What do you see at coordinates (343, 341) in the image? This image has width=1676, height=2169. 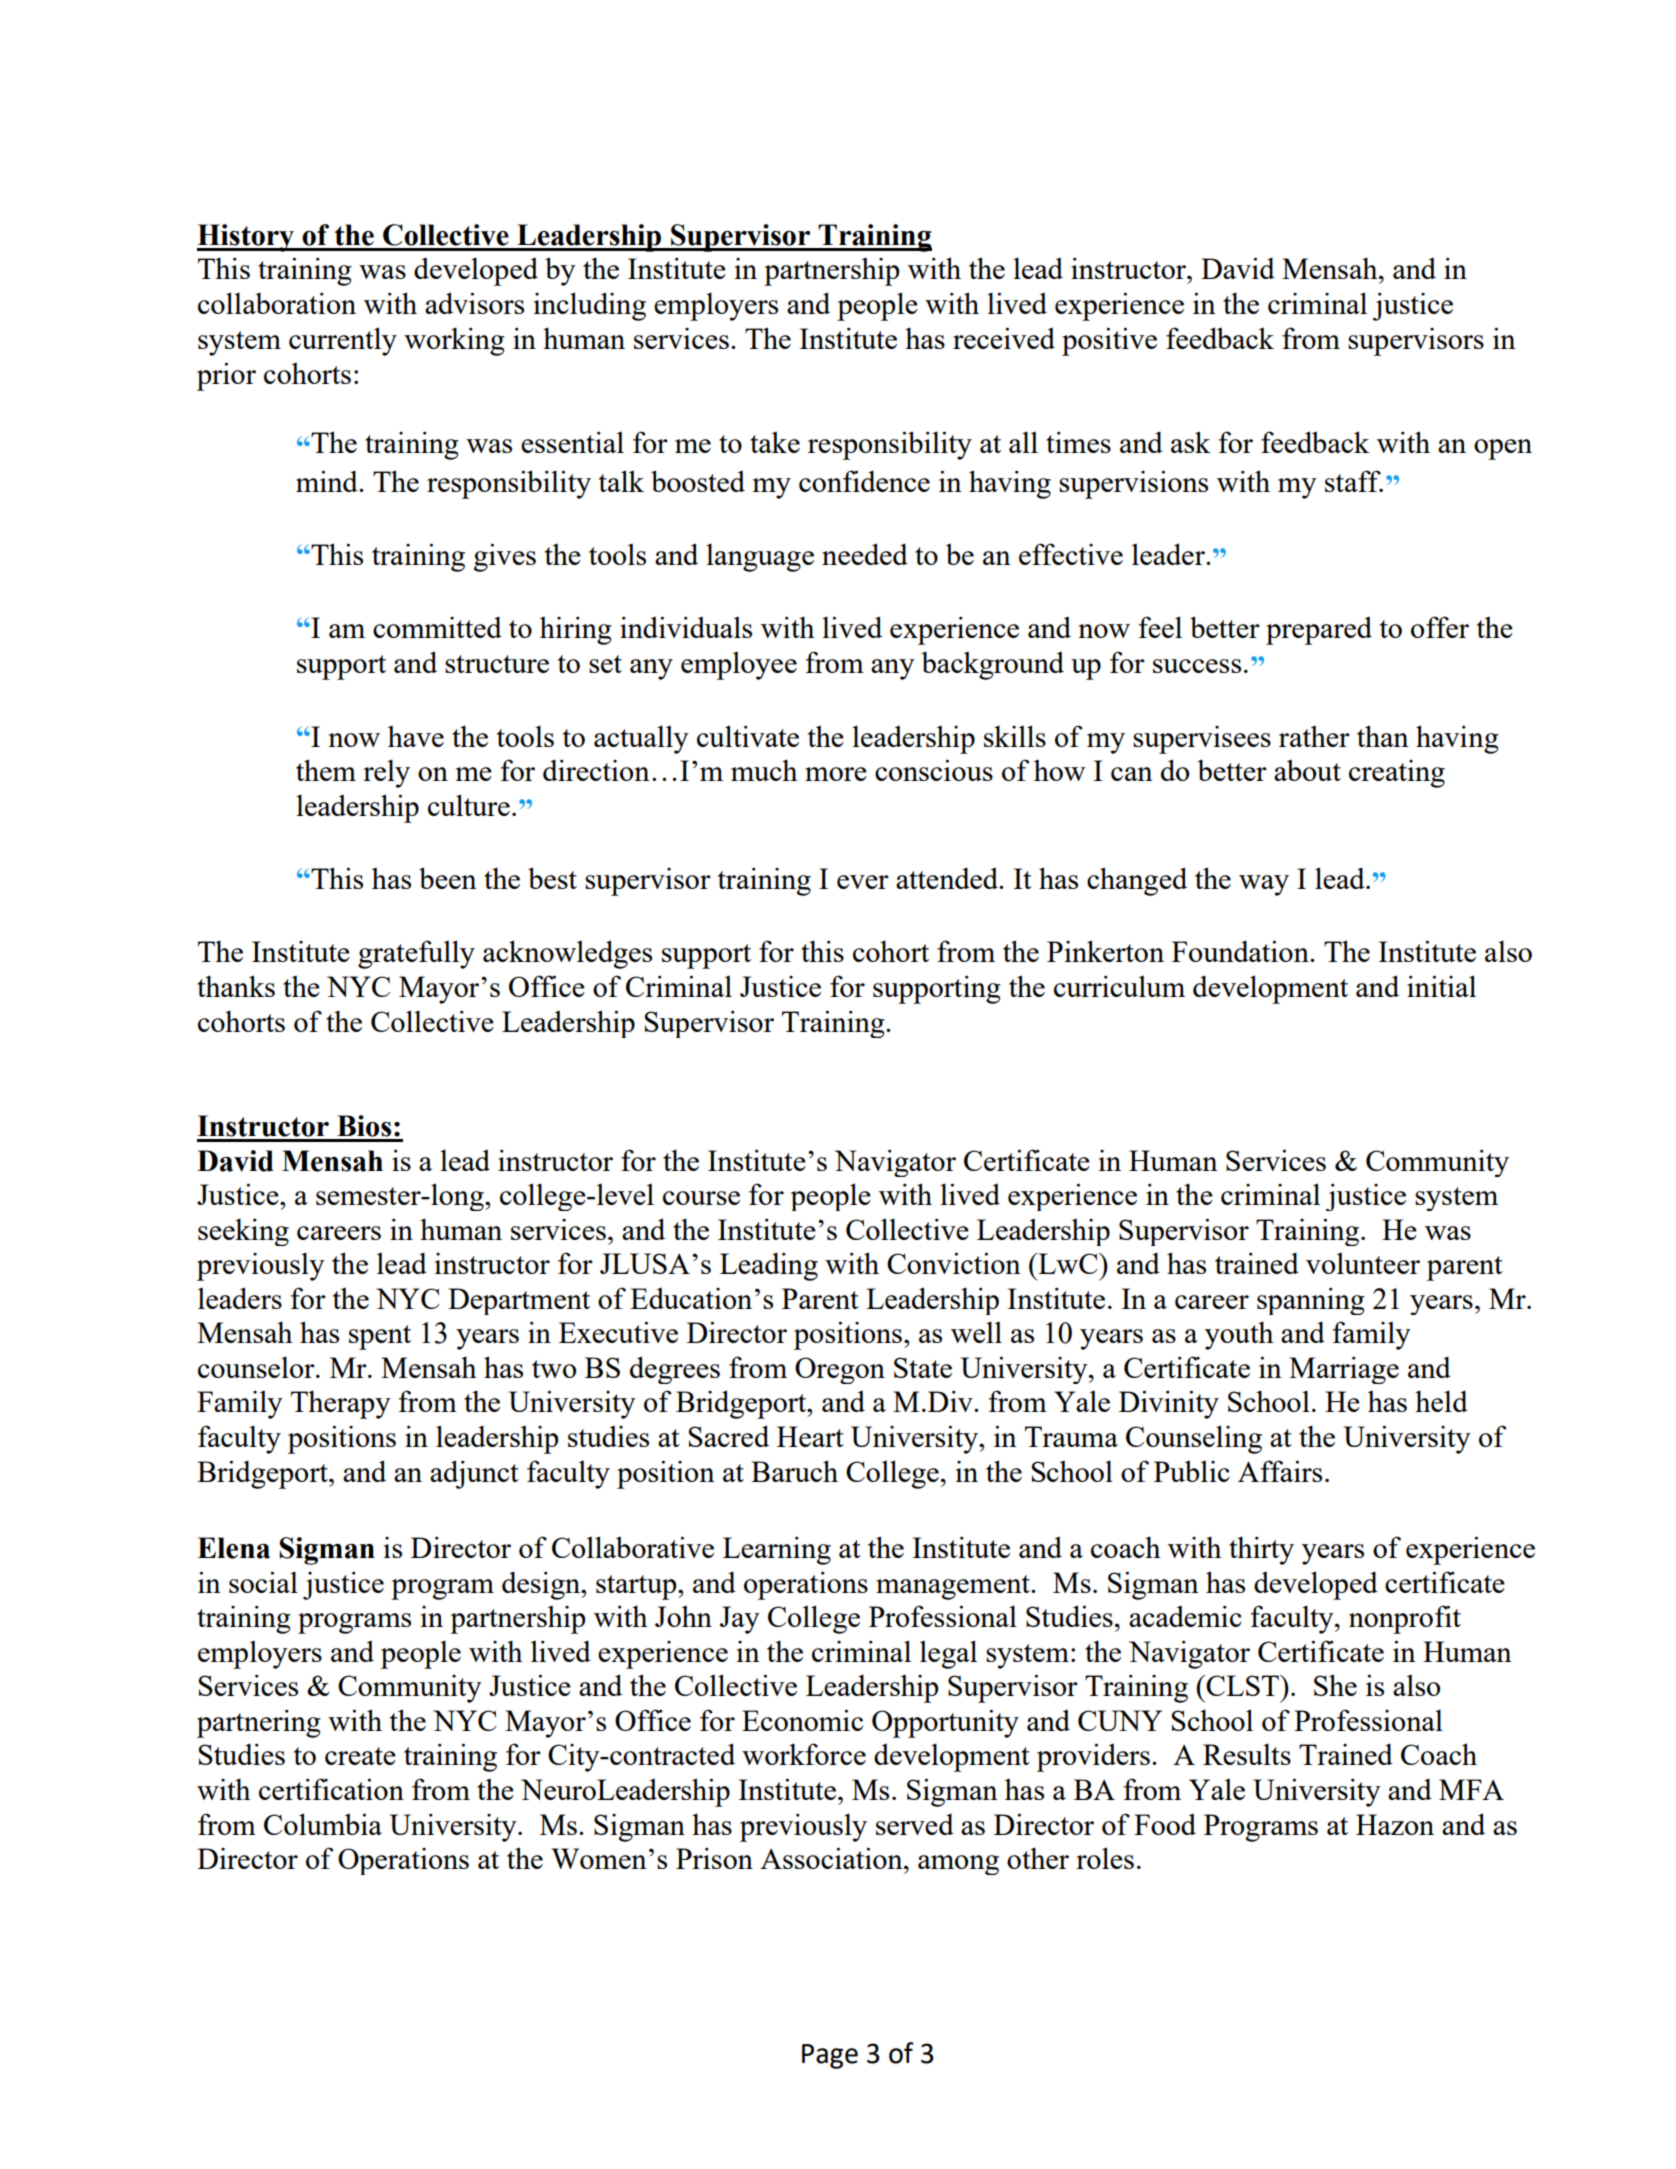 I see `currently` at bounding box center [343, 341].
